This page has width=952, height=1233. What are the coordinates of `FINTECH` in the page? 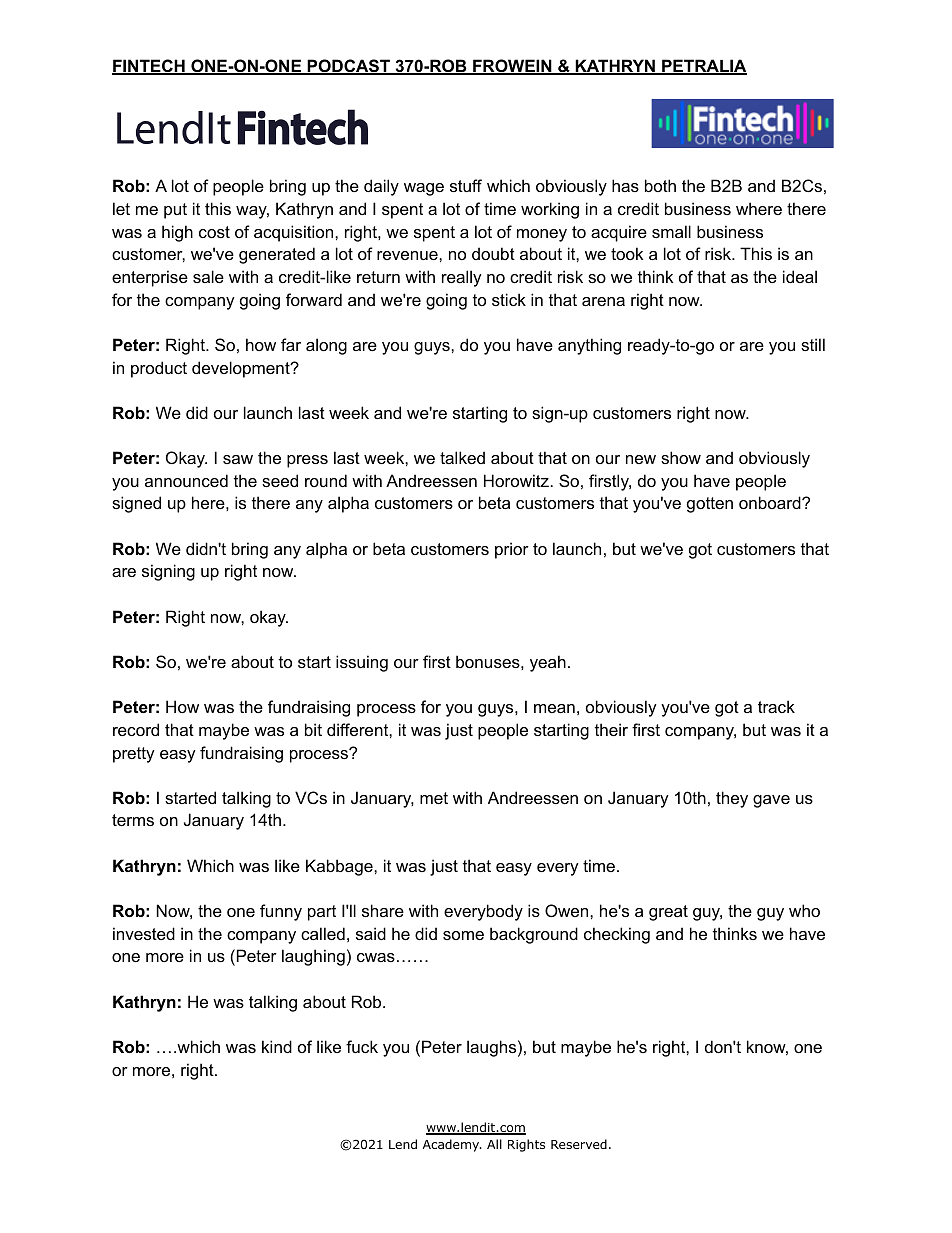 It's located at (149, 67).
